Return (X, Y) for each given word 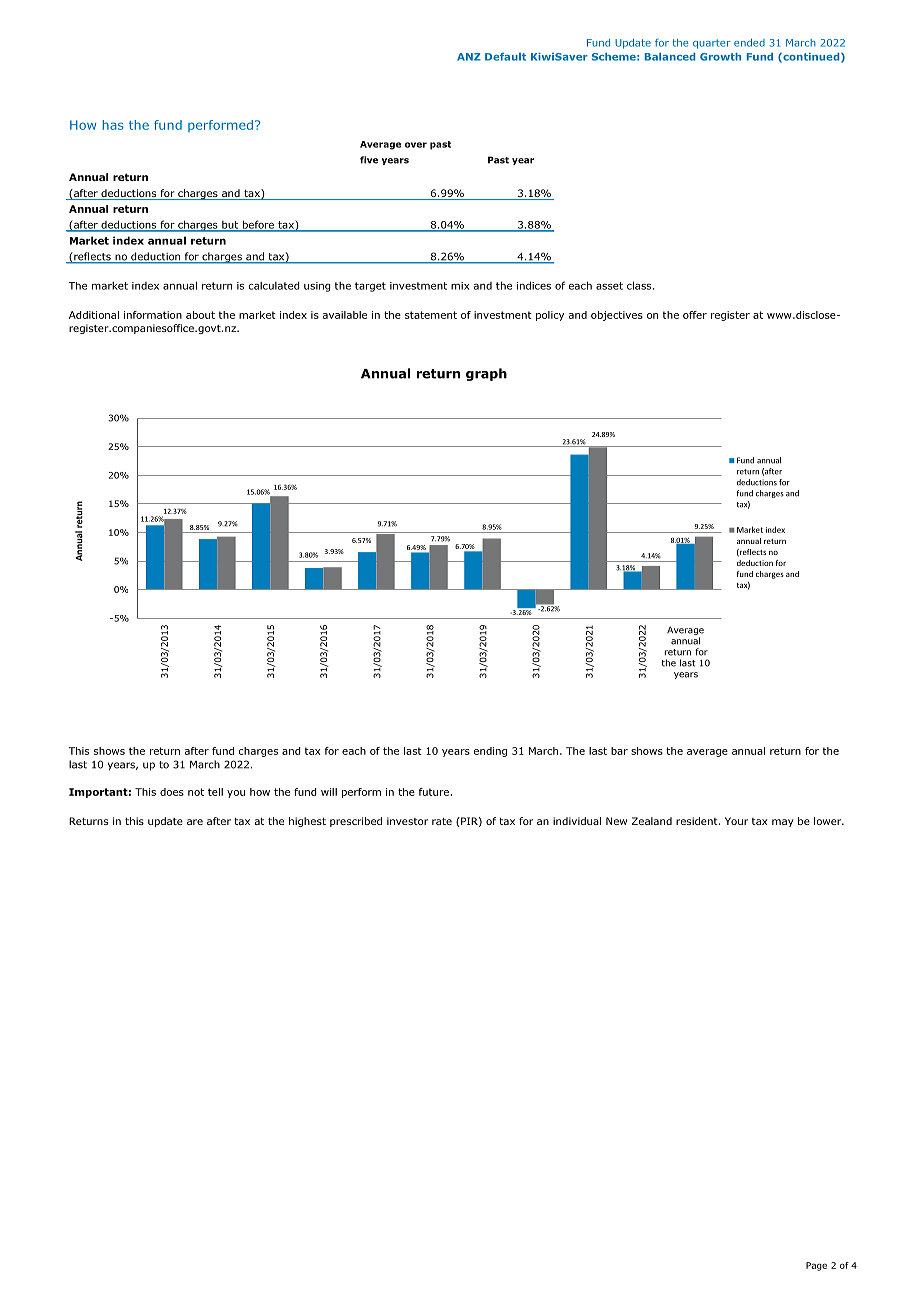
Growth (720, 57)
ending (490, 752)
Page (816, 1266)
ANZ (469, 57)
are (195, 822)
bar (619, 751)
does (172, 792)
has (113, 125)
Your (736, 821)
